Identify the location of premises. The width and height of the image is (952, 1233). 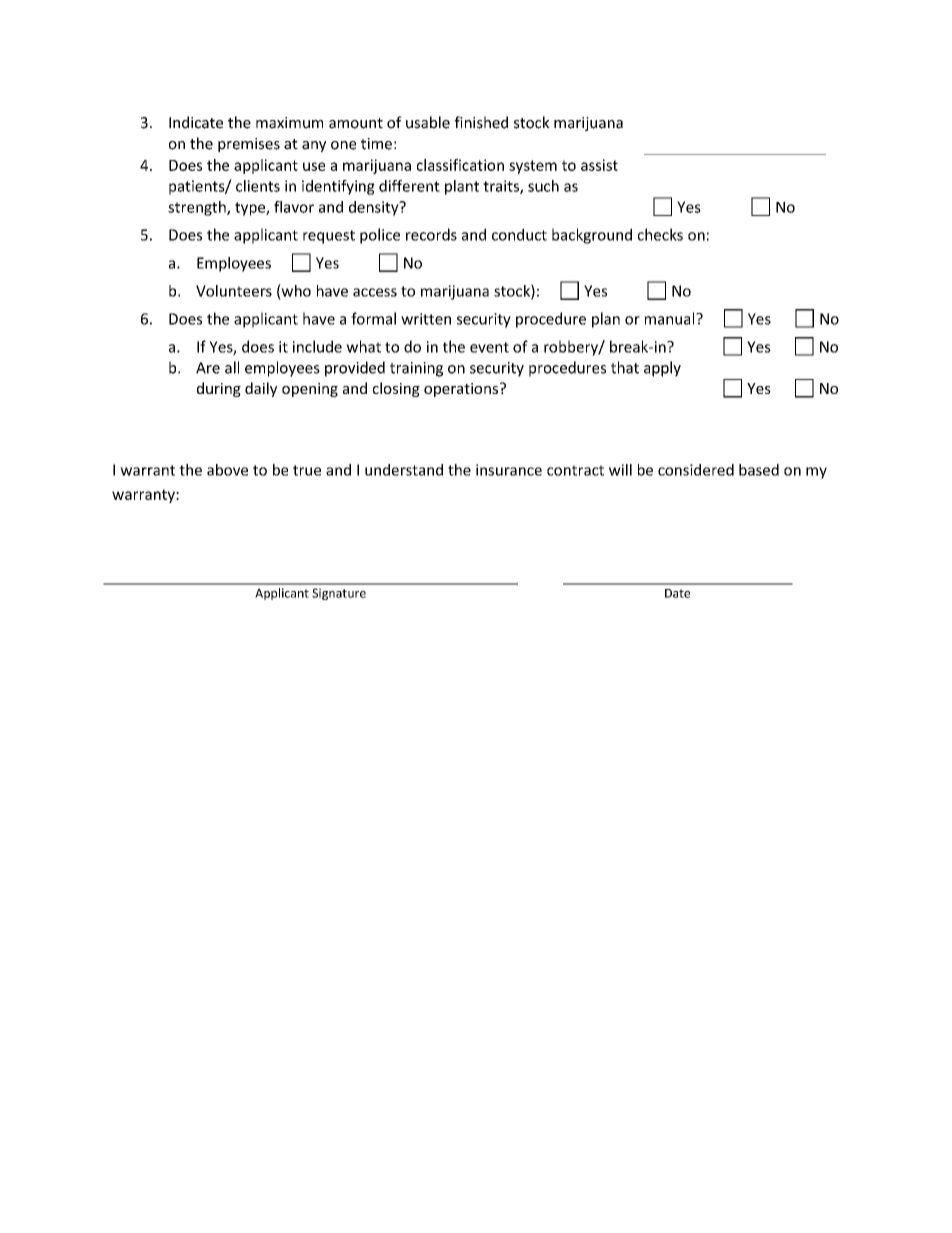
(249, 145).
